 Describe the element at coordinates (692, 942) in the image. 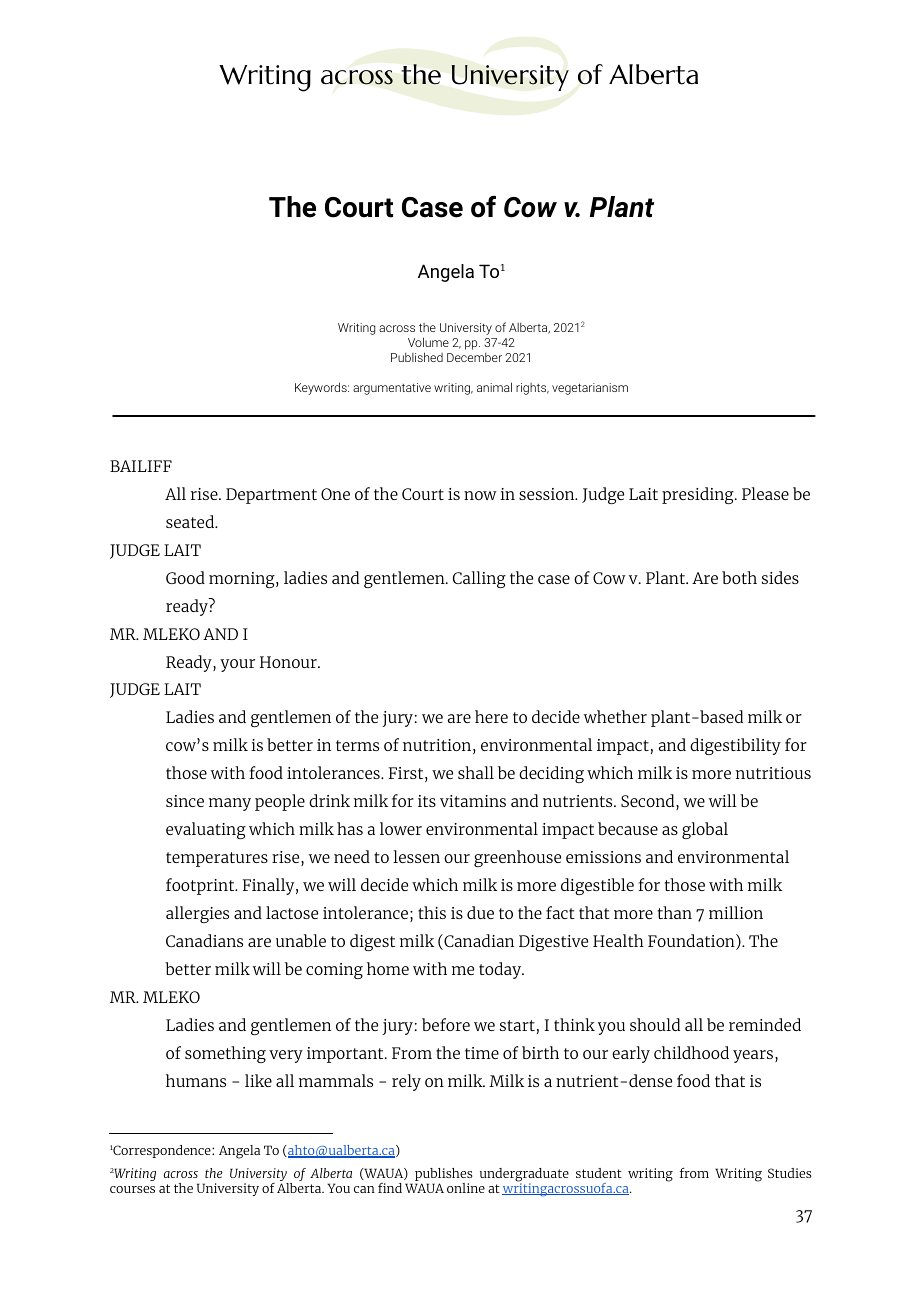

I see `Foundation` at that location.
